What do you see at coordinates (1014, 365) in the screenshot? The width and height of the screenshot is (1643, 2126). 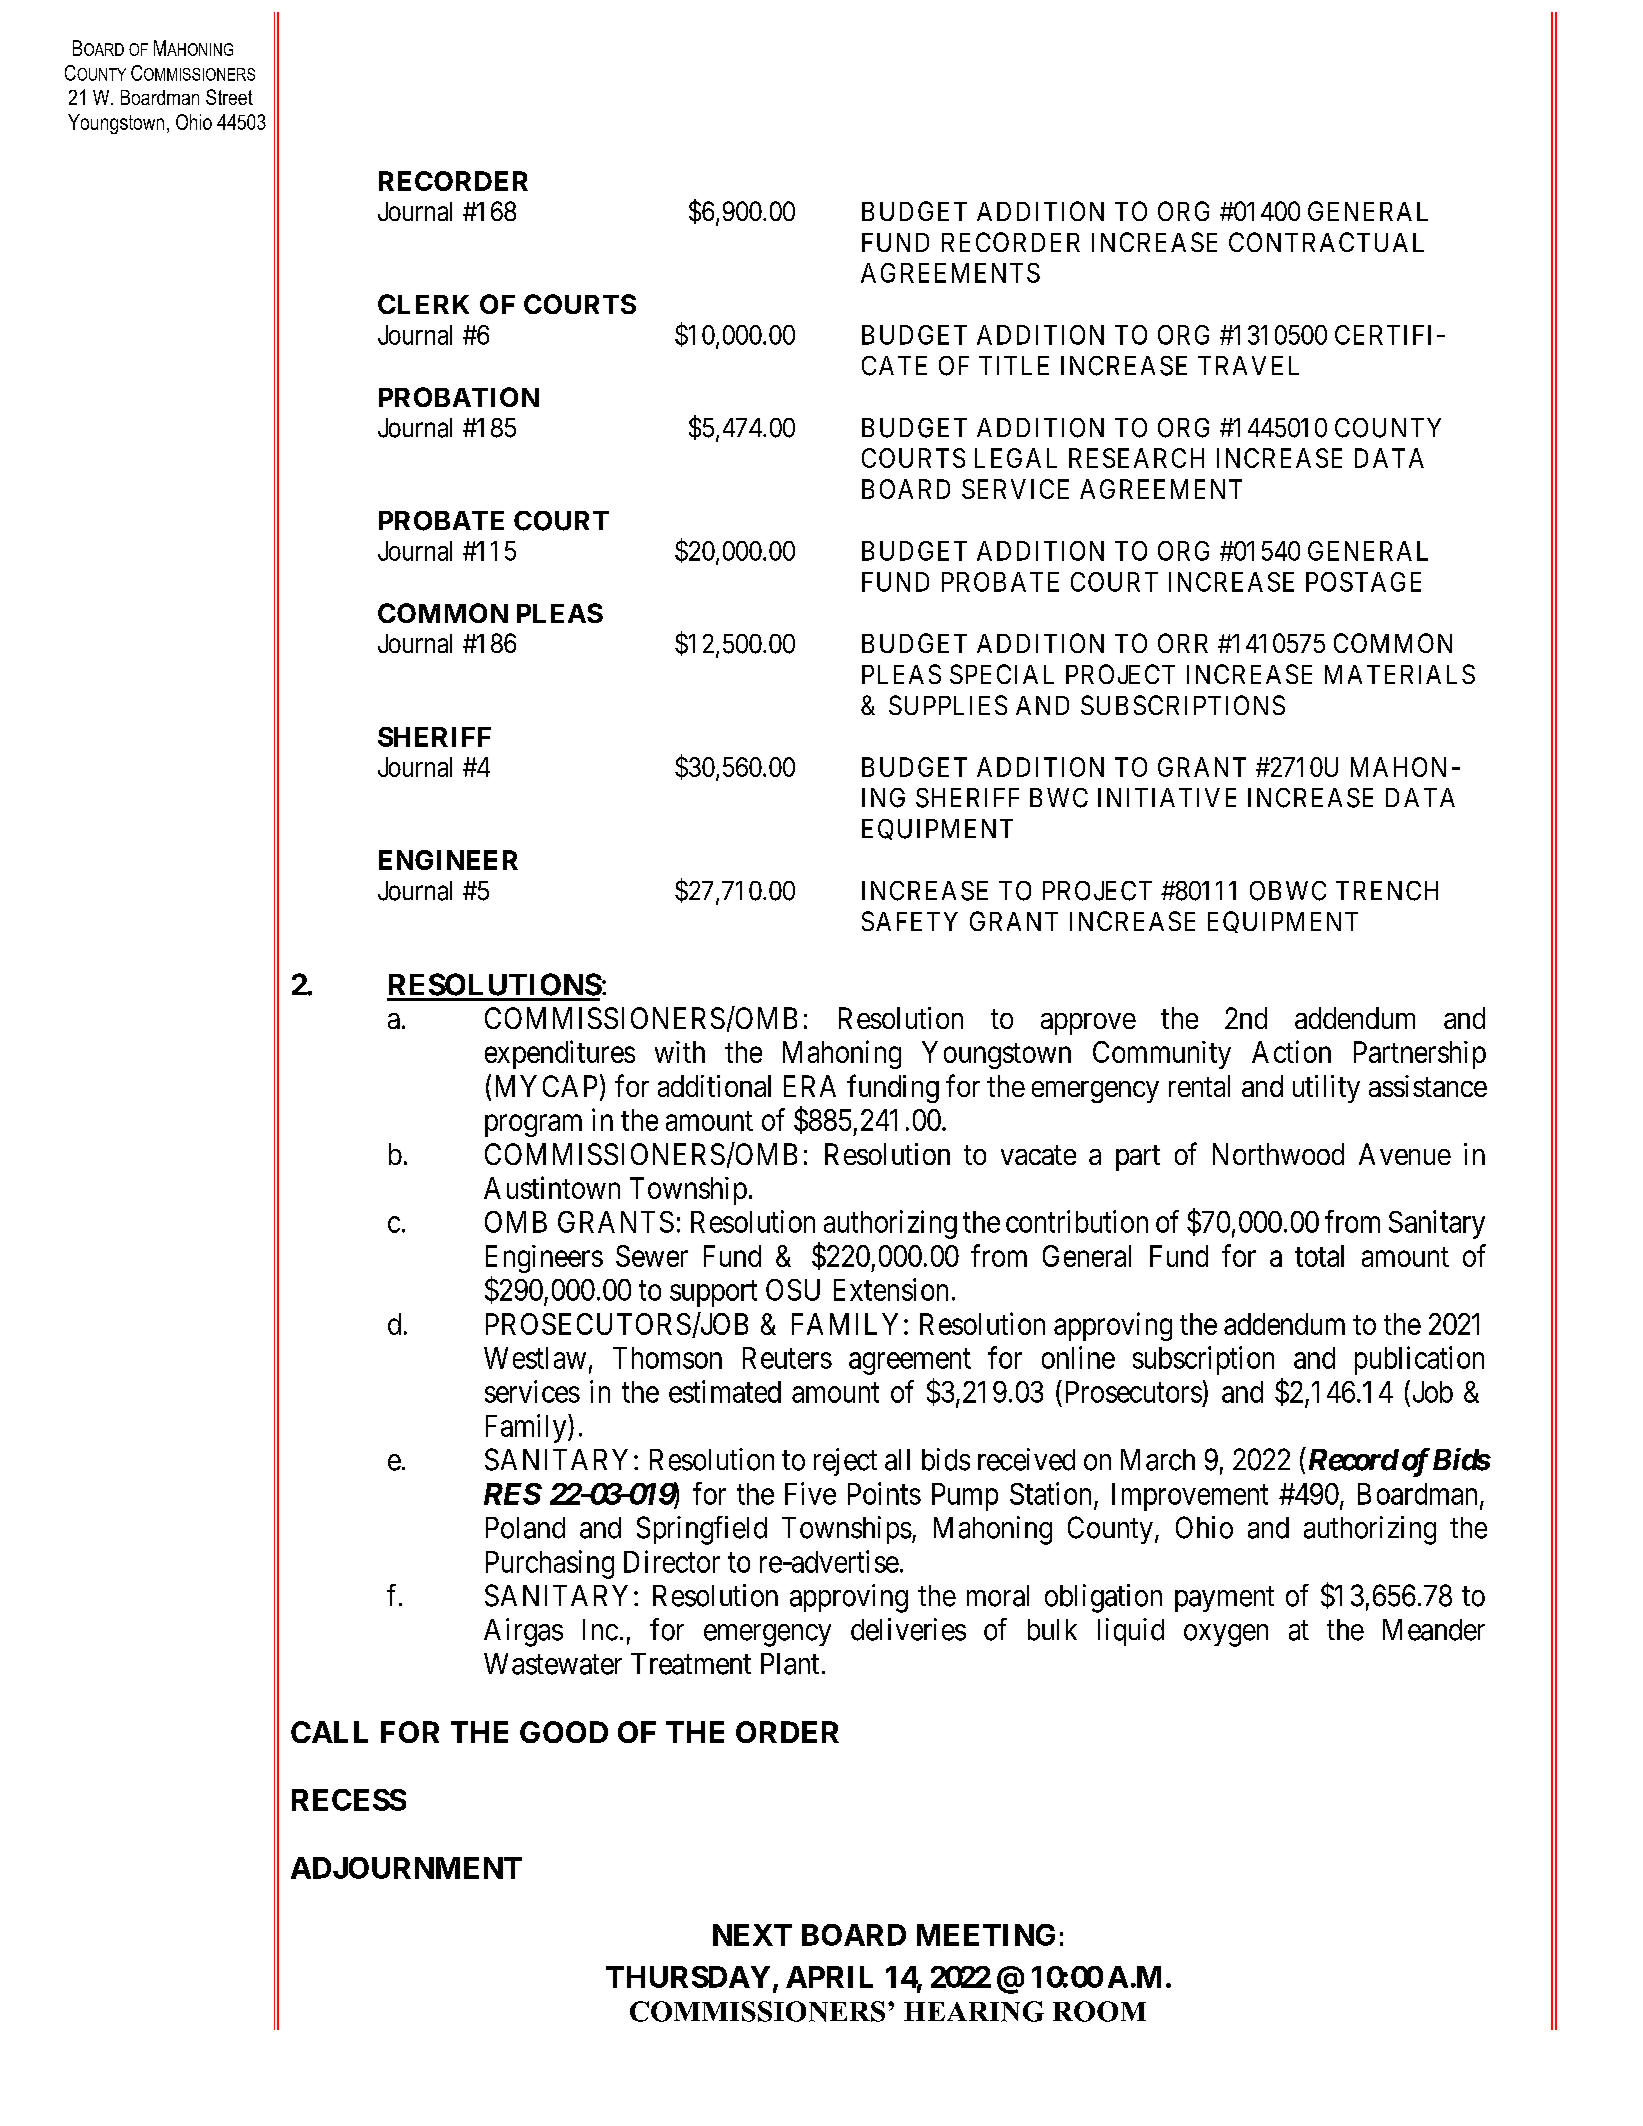 I see `TITLE` at bounding box center [1014, 365].
